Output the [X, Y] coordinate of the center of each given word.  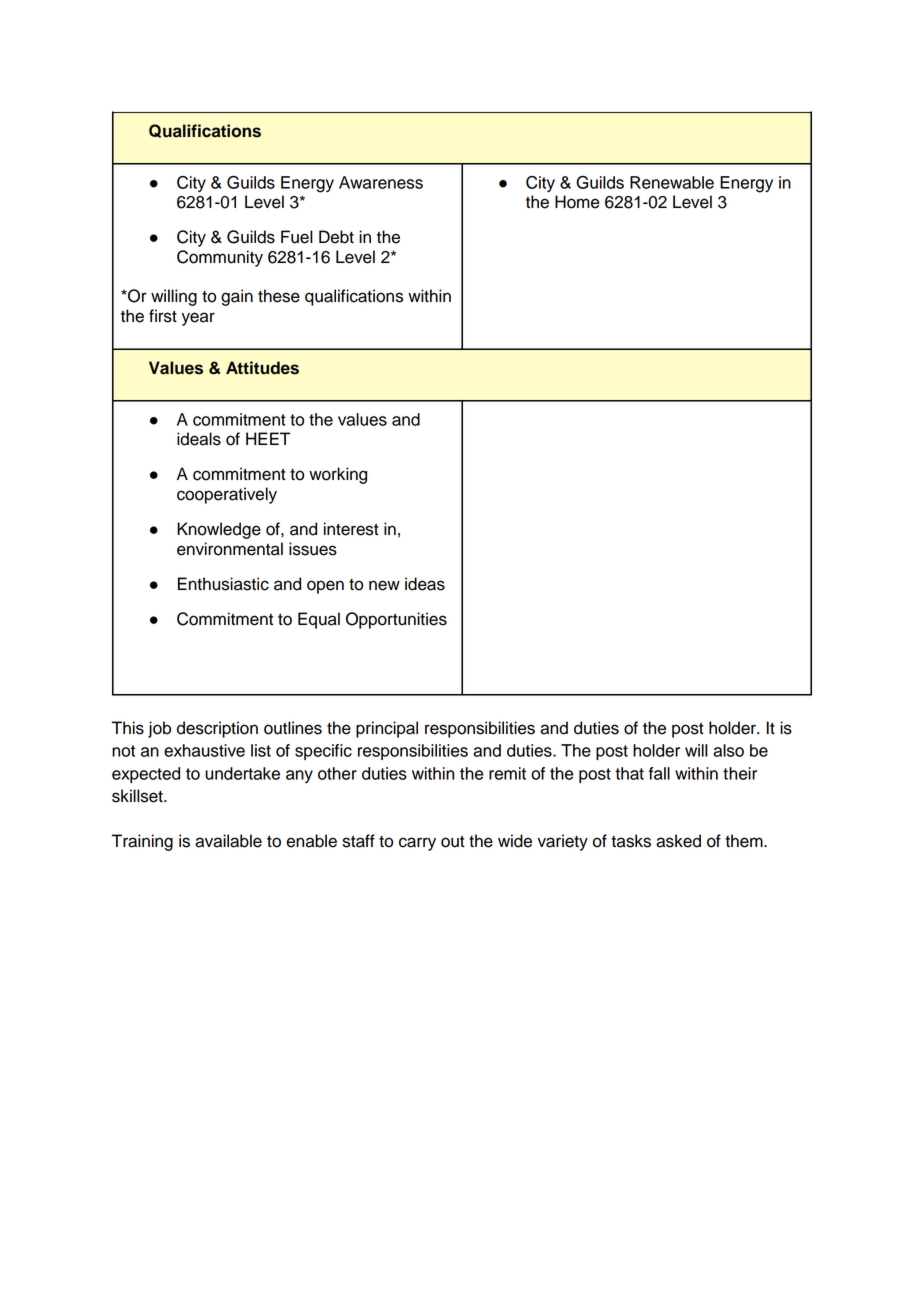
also [728, 750]
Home [577, 202]
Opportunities [396, 620]
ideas [425, 584]
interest [351, 529]
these [279, 296]
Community [220, 258]
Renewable [672, 182]
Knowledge [219, 530]
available [228, 841]
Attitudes [262, 368]
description [217, 729]
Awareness [381, 182]
